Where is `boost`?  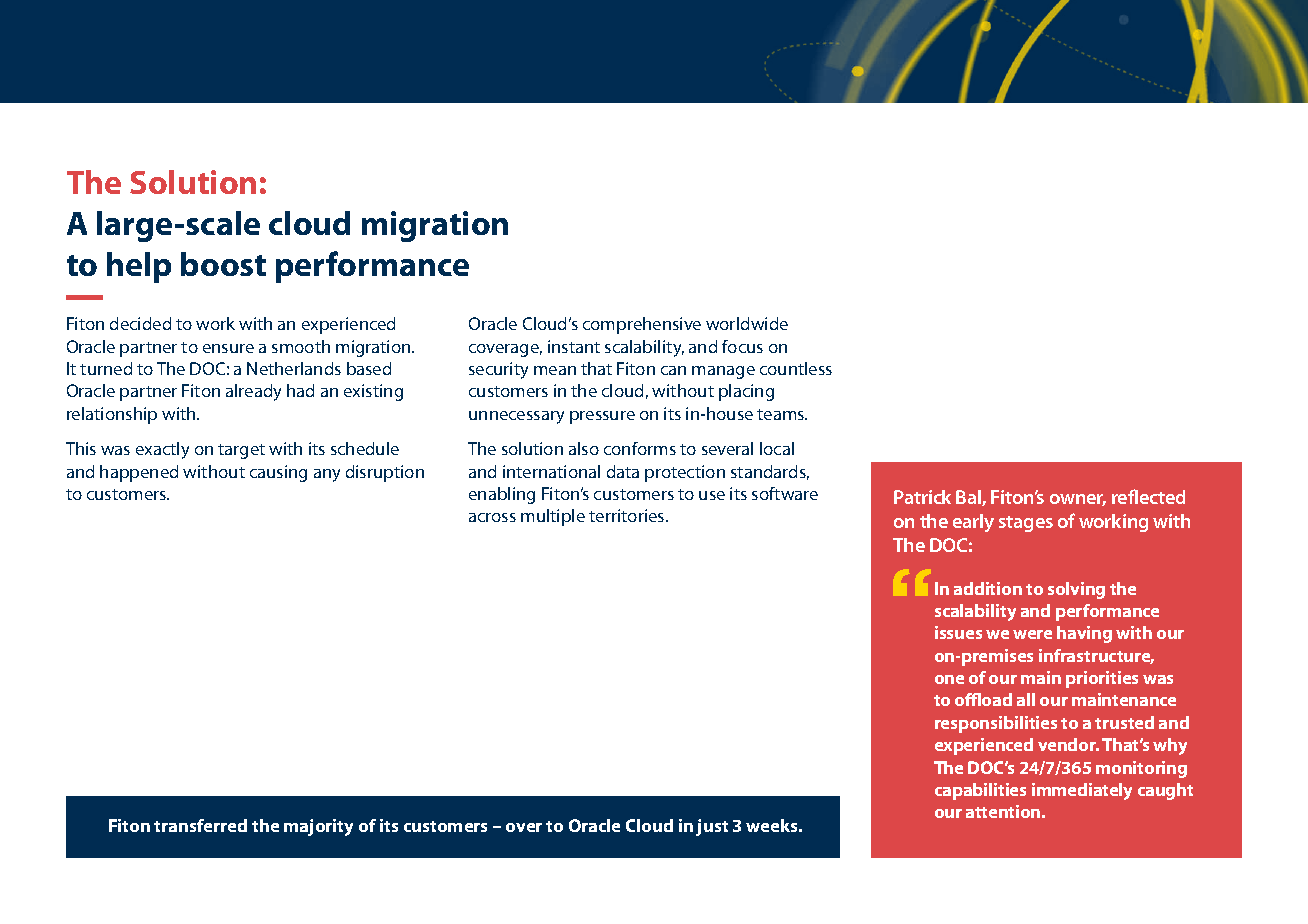 boost is located at coordinates (223, 264).
